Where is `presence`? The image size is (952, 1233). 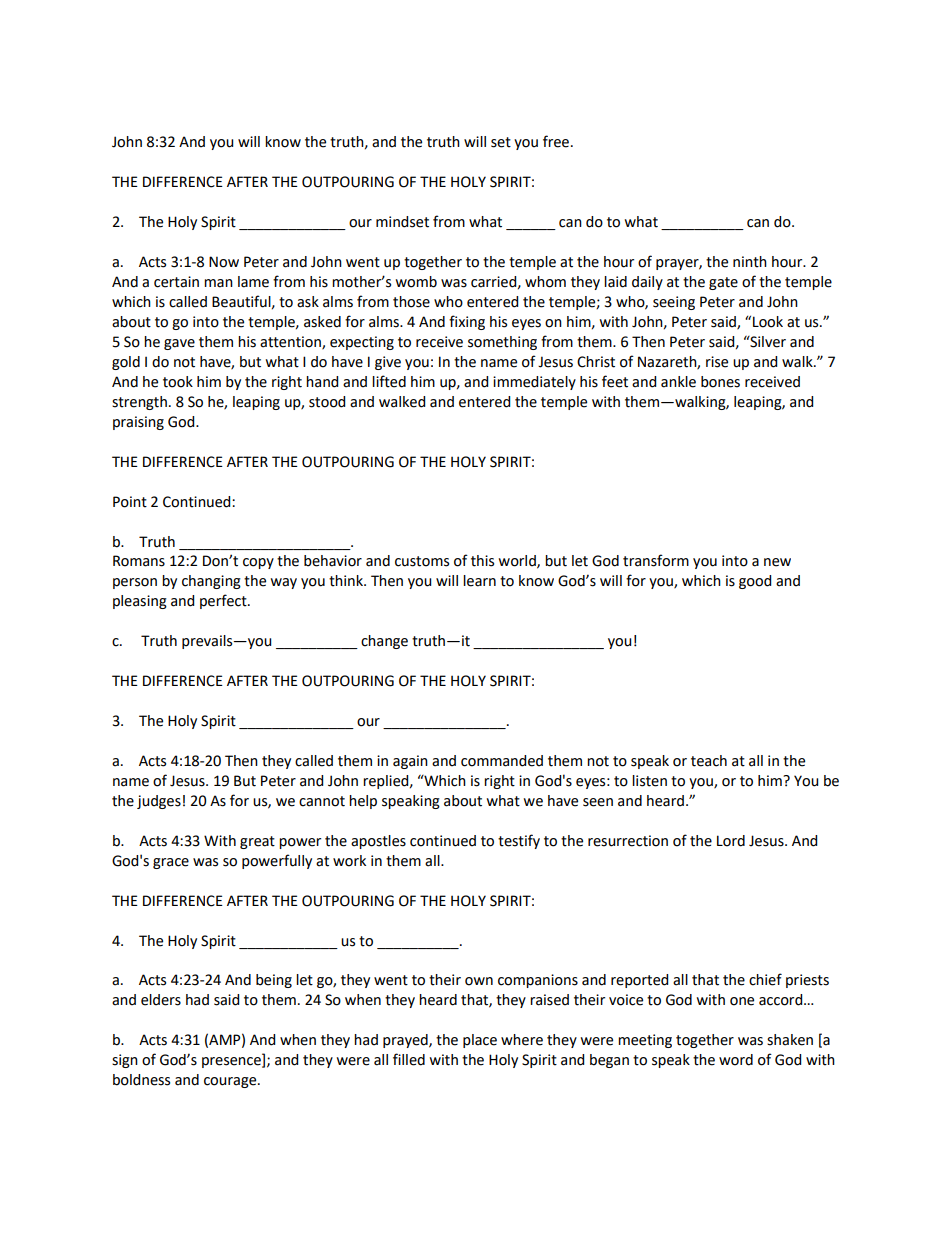
presence is located at coordinates (232, 1062).
